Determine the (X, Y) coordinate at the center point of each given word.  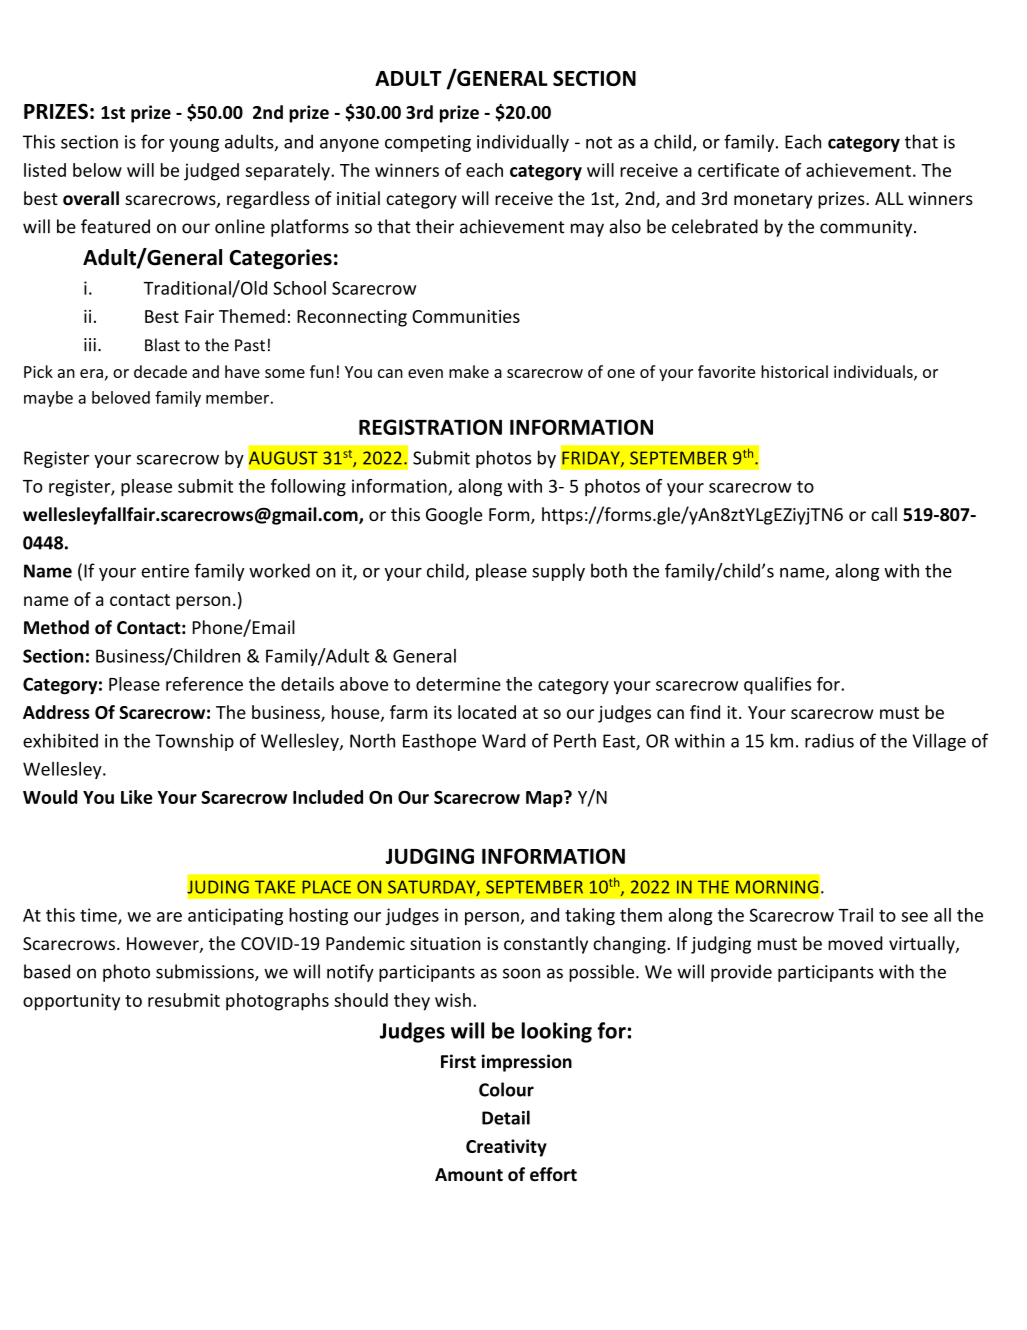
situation (445, 943)
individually (523, 143)
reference (204, 684)
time (99, 916)
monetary (773, 201)
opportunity (71, 1002)
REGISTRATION (430, 427)
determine (458, 684)
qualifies (777, 686)
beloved (121, 397)
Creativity (506, 1148)
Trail (855, 915)
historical (794, 371)
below (97, 170)
